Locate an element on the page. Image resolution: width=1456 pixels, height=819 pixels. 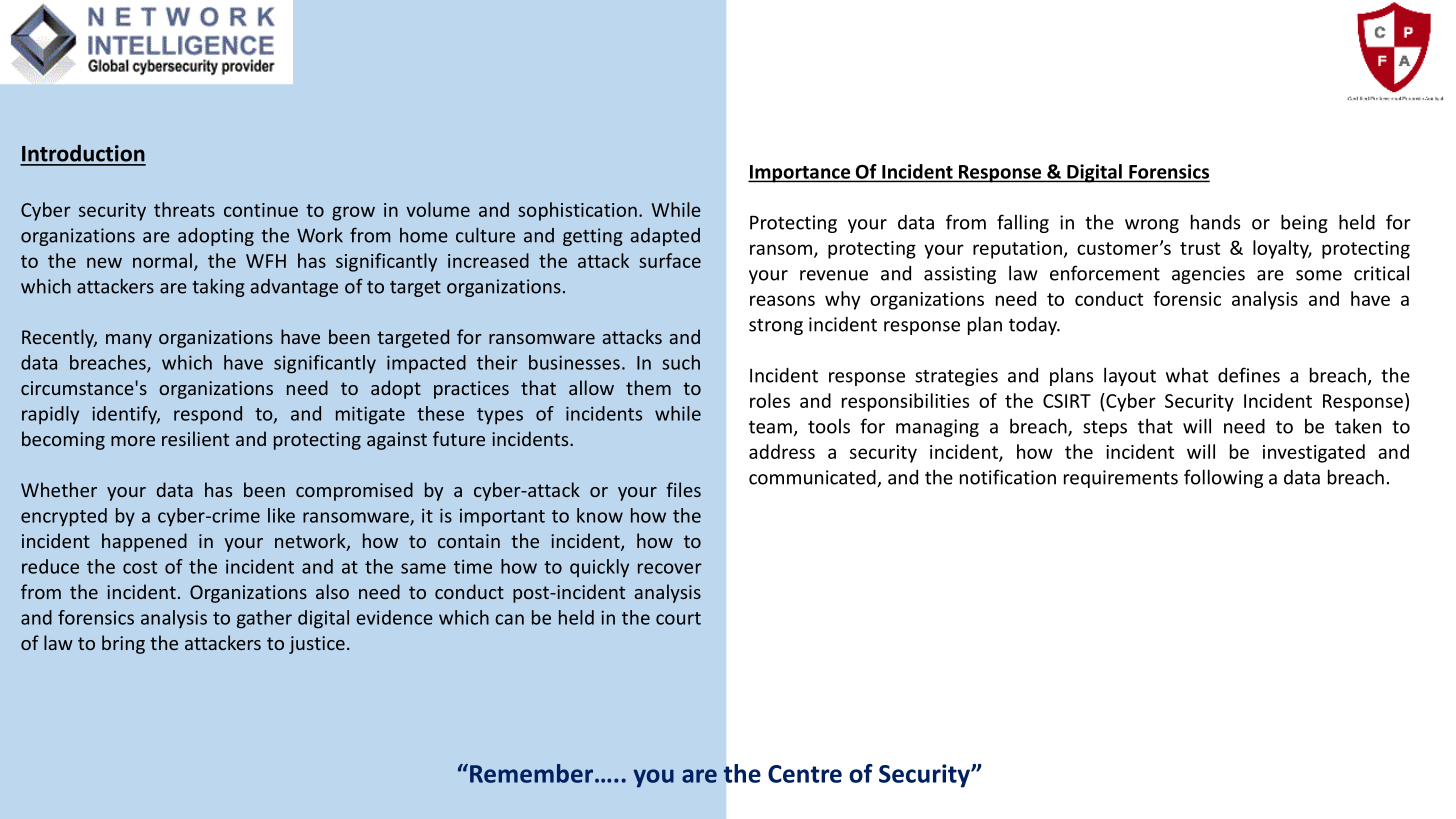
know is located at coordinates (600, 515).
